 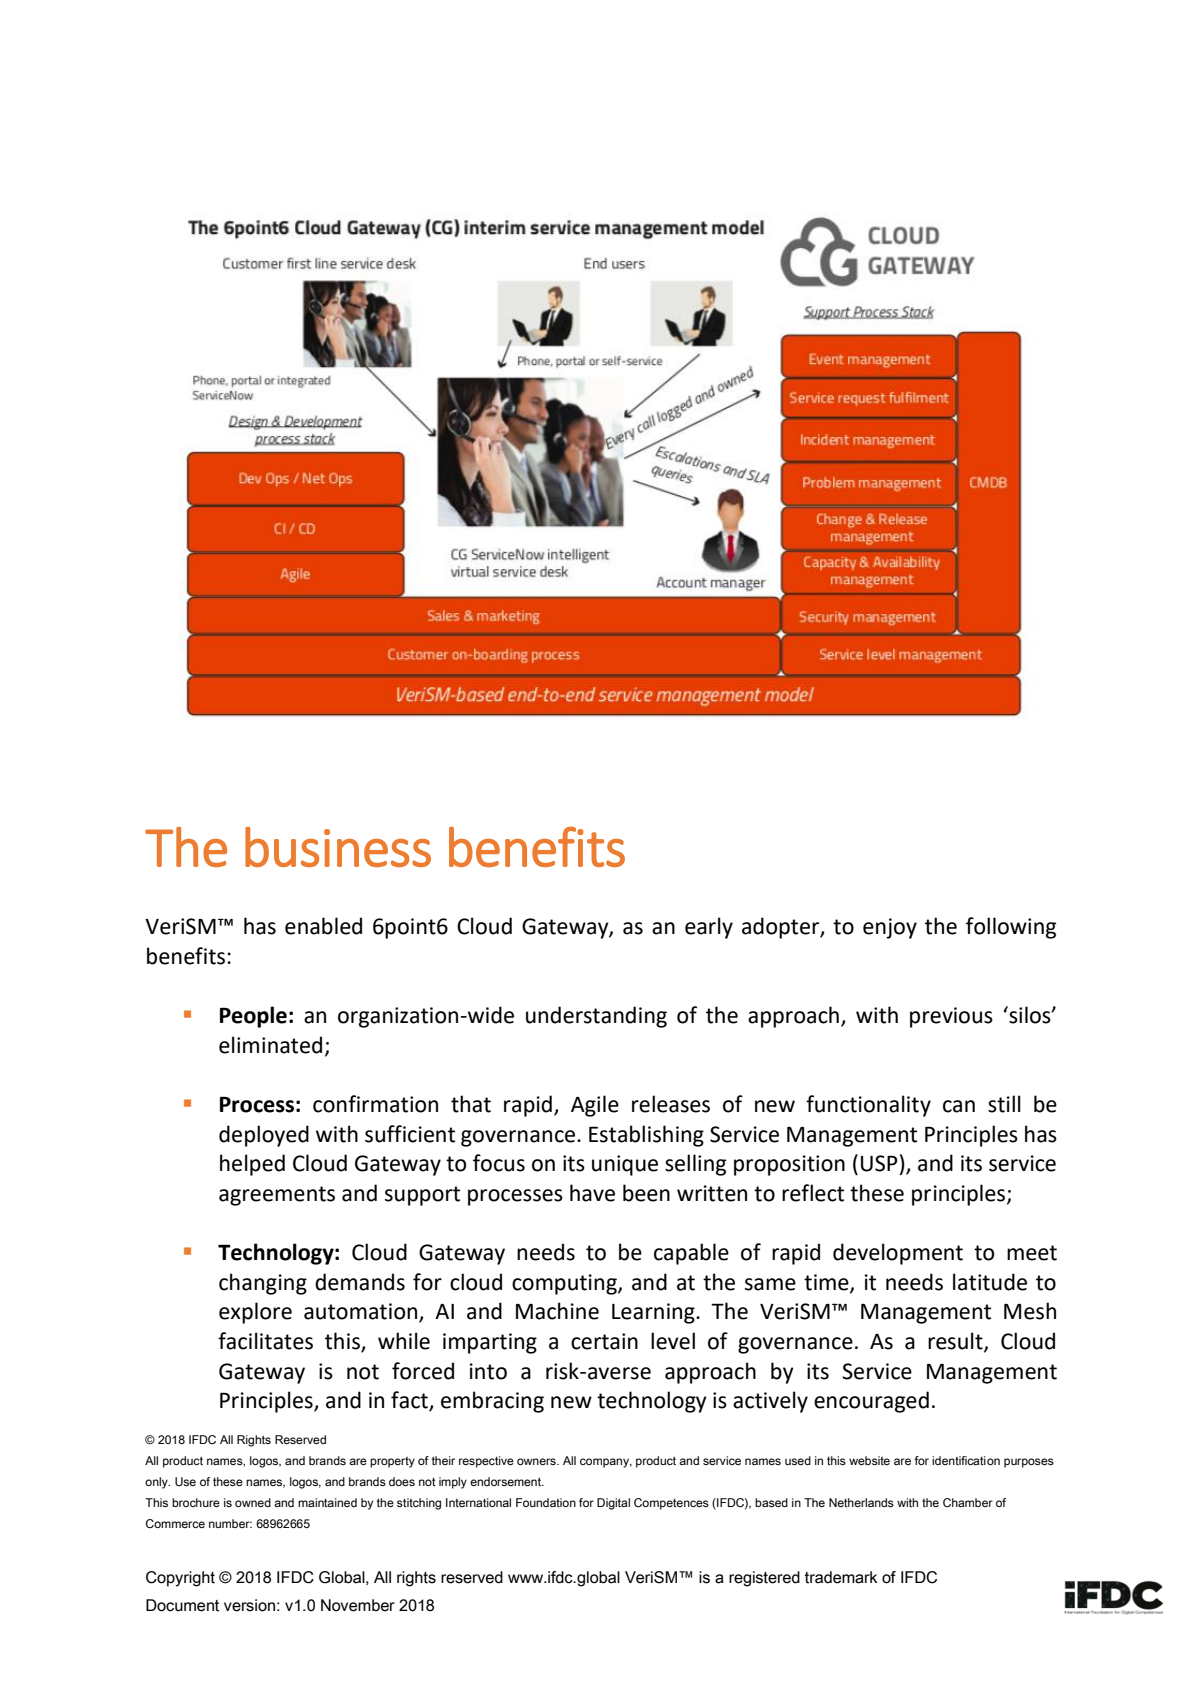 What do you see at coordinates (764, 1579) in the screenshot?
I see `registered` at bounding box center [764, 1579].
